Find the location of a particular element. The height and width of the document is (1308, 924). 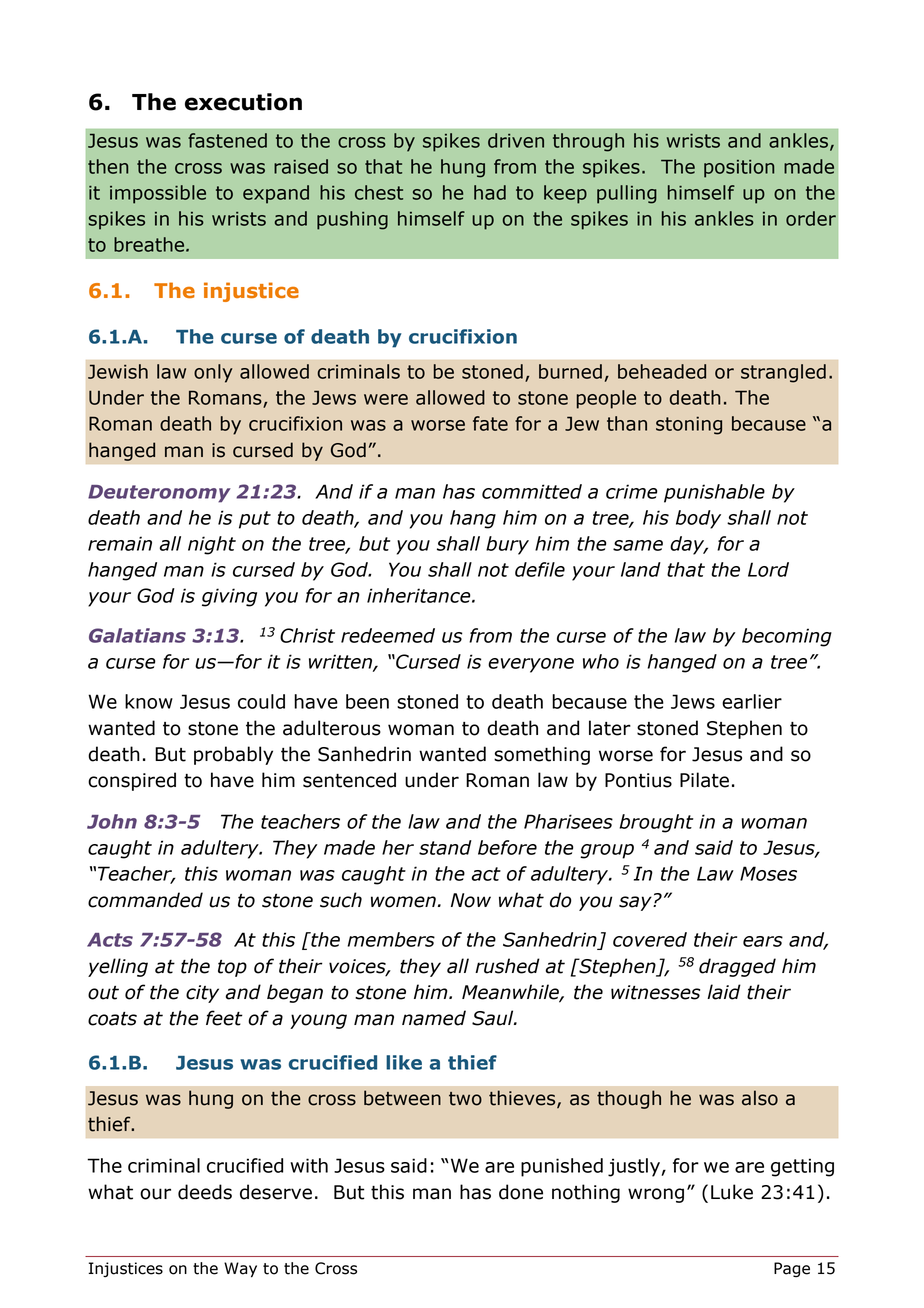

fate is located at coordinates (490, 423).
